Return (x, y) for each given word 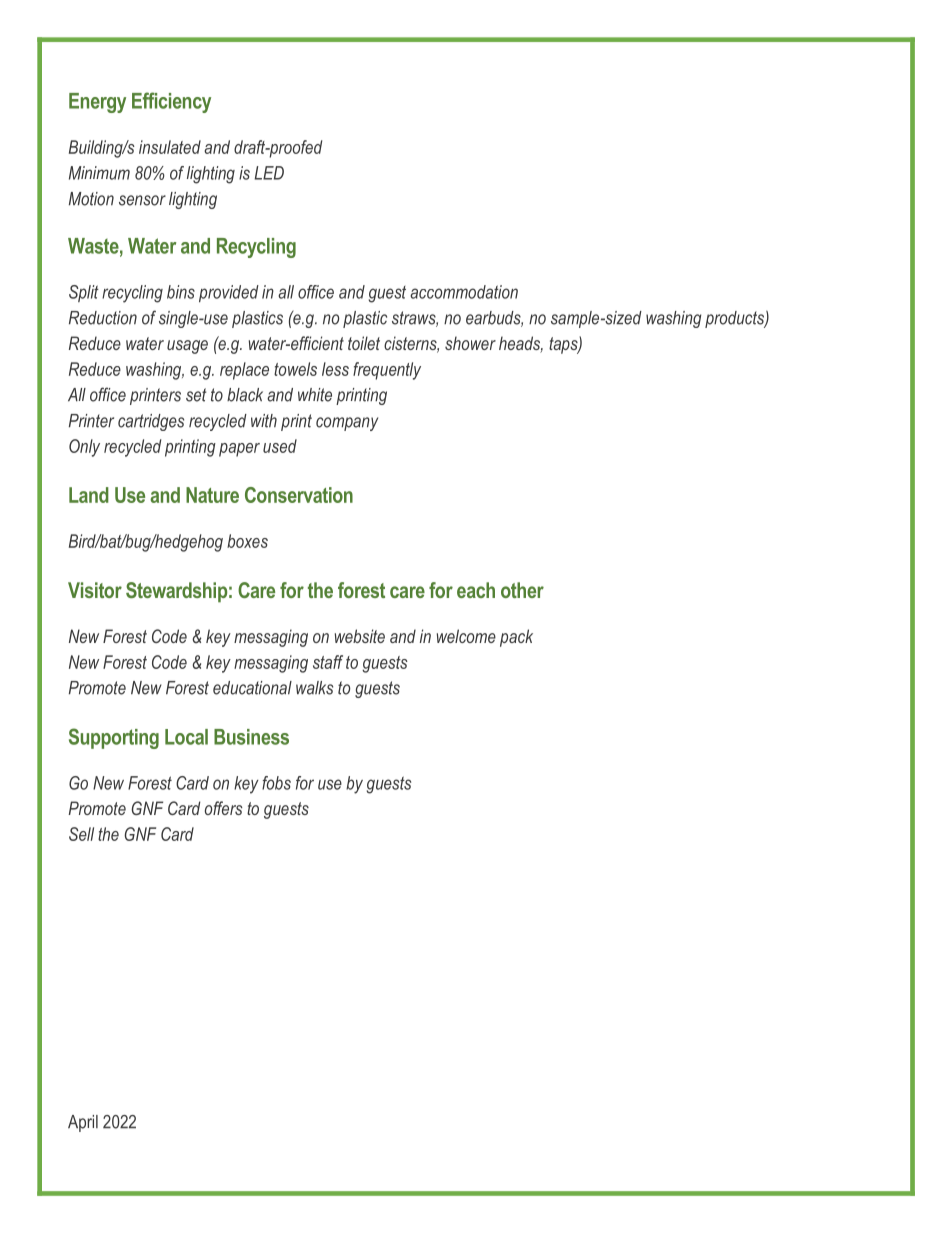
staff (328, 662)
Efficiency (171, 102)
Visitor (95, 590)
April (83, 1123)
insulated (170, 147)
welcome (466, 636)
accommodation (464, 292)
